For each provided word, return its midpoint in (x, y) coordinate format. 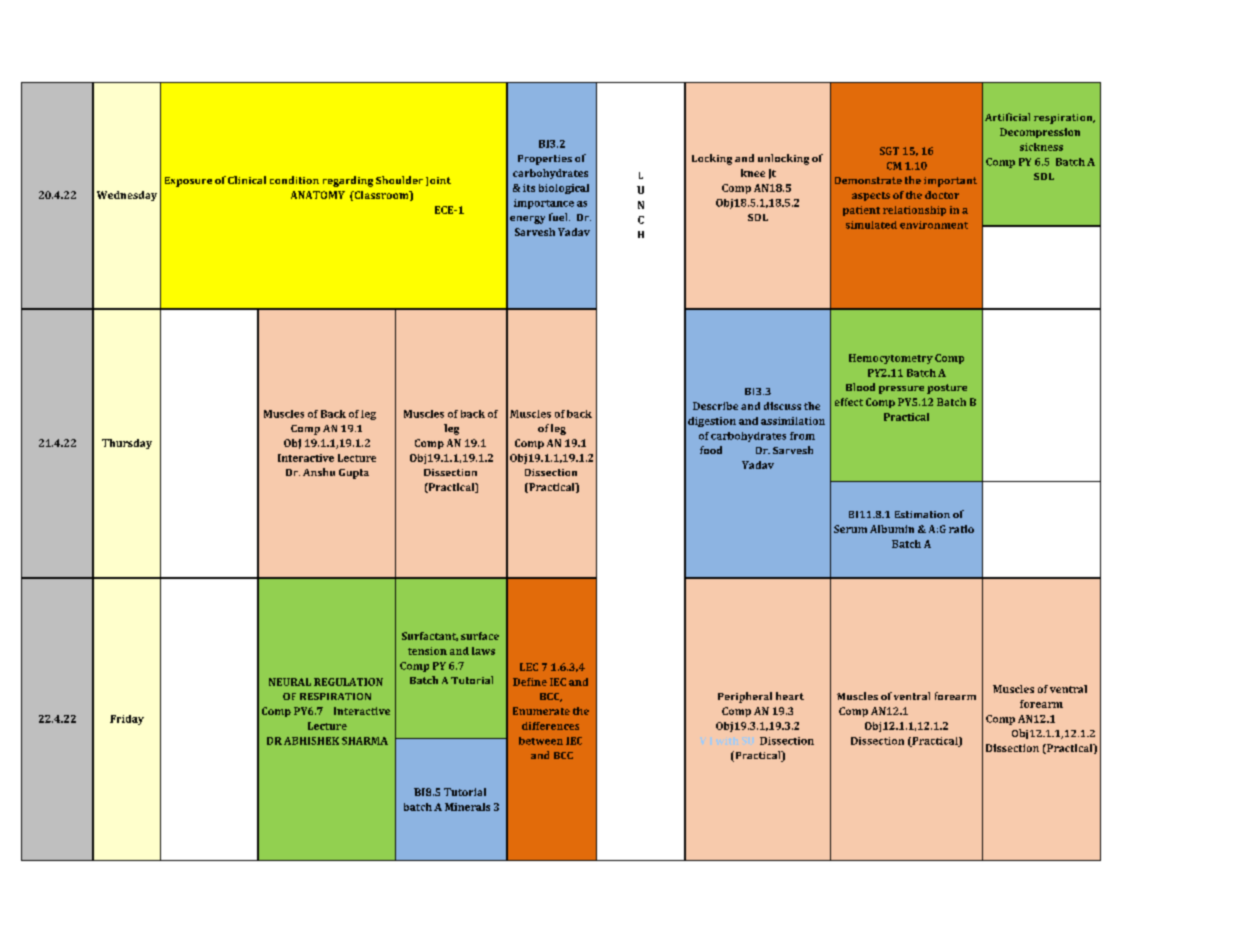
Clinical (247, 180)
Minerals (467, 807)
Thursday (127, 444)
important (950, 182)
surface (480, 636)
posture (947, 389)
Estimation (922, 514)
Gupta (354, 474)
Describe (715, 406)
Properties (545, 160)
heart (790, 696)
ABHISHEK (311, 741)
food (711, 450)
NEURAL (290, 682)
